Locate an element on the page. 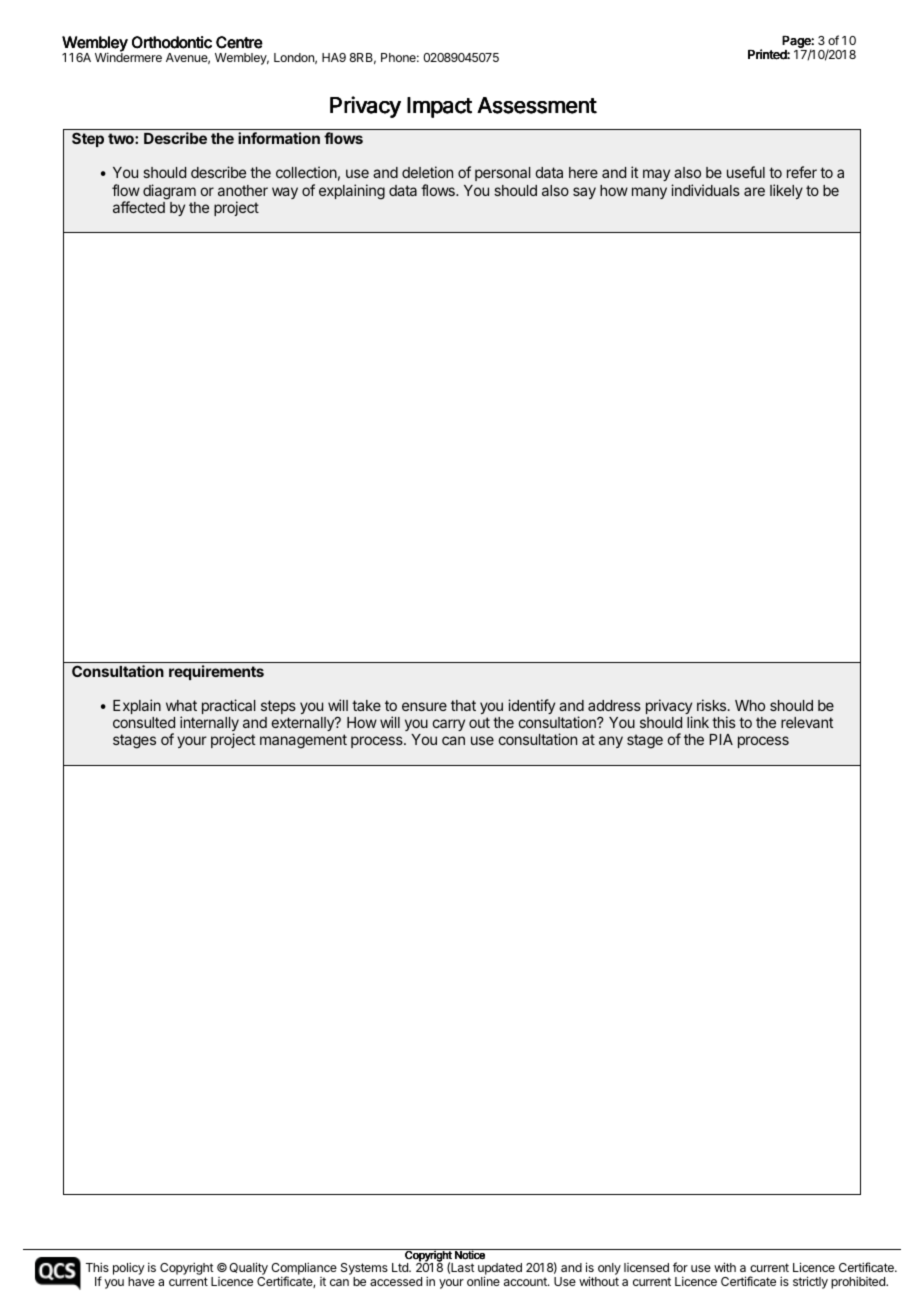 The width and height of the document is (924, 1308). likely is located at coordinates (786, 191).
